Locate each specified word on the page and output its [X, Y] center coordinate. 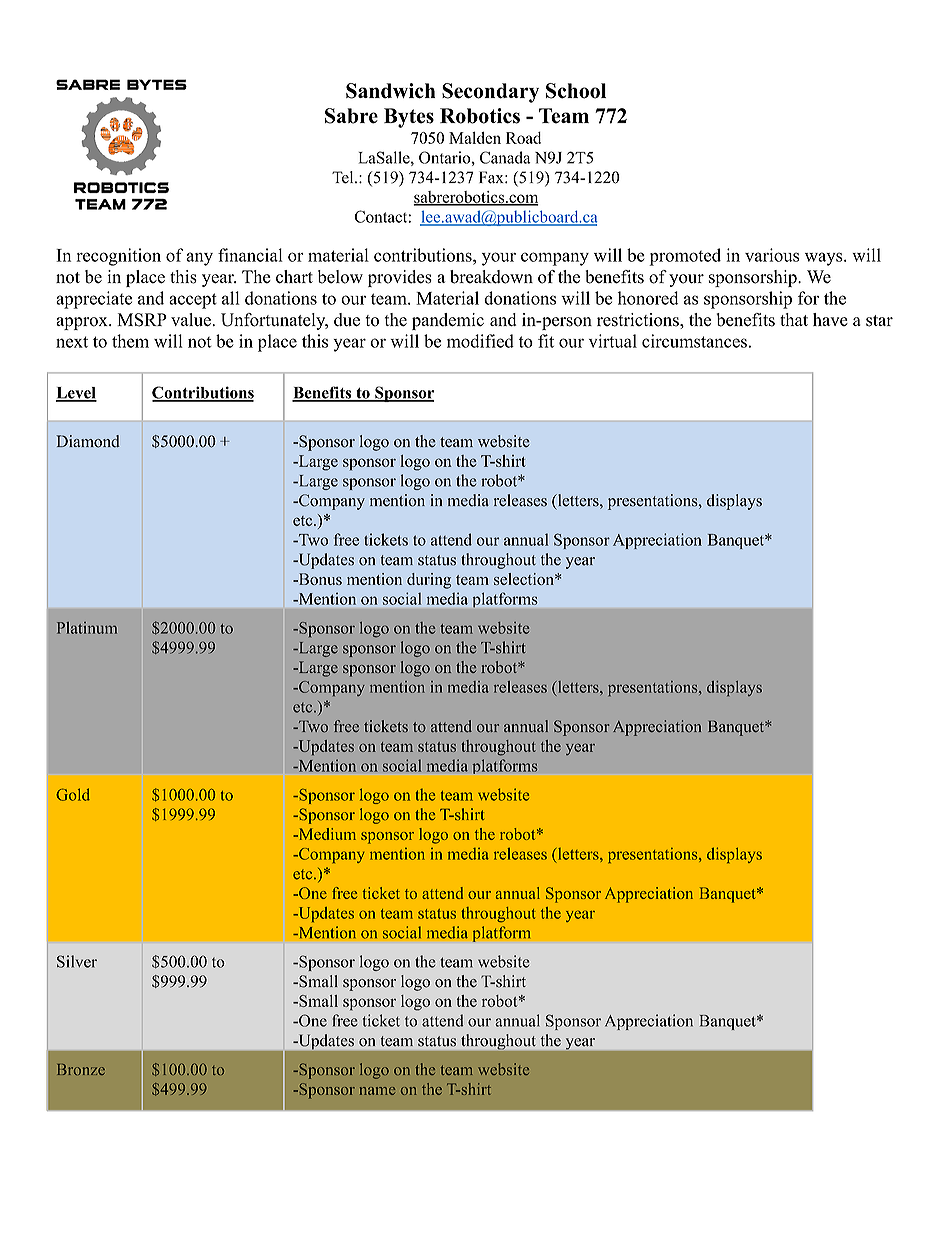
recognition [118, 257]
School [576, 91]
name [377, 1091]
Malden [475, 137]
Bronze [81, 1069]
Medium [326, 834]
